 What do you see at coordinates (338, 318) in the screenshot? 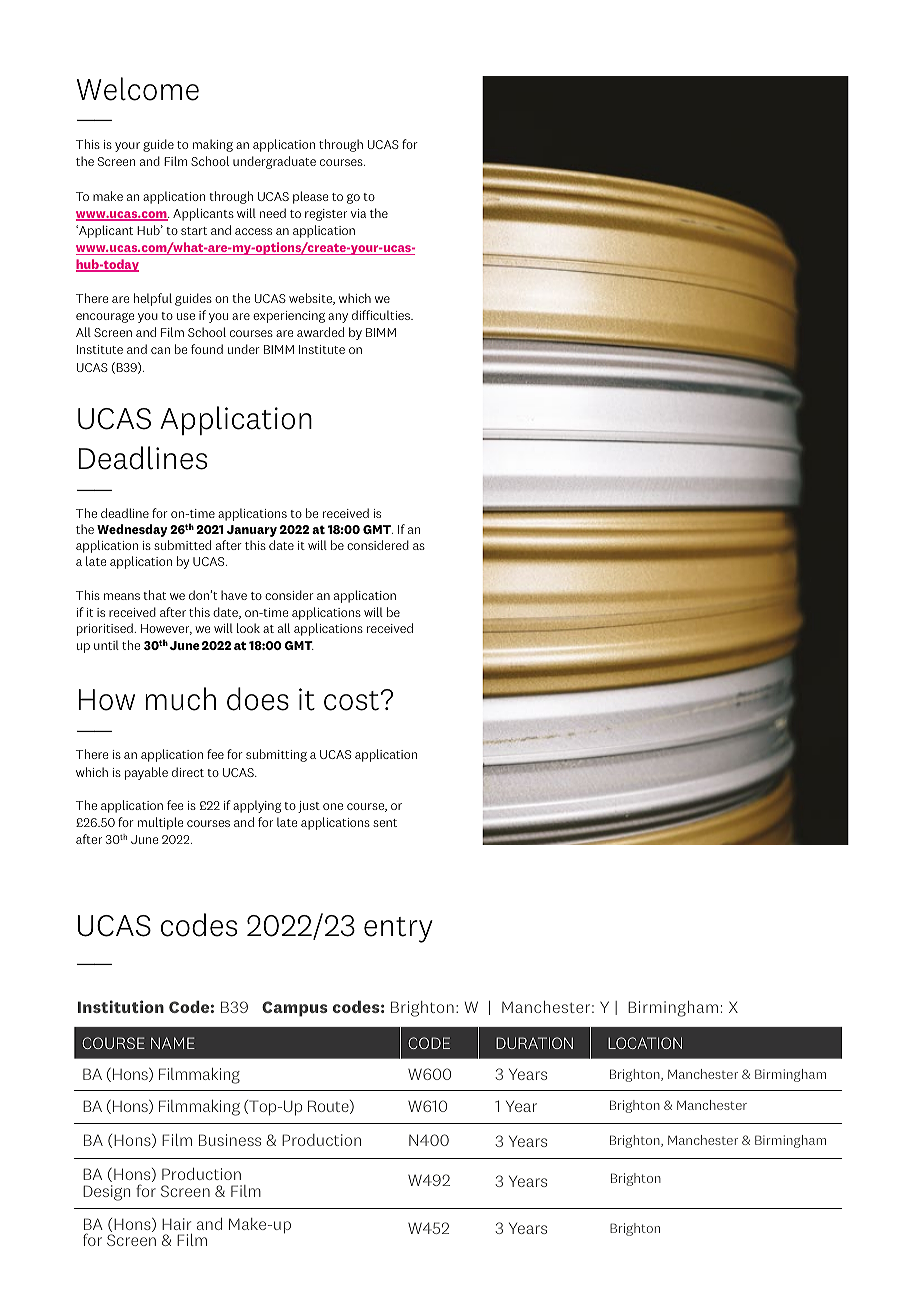
I see `any` at bounding box center [338, 318].
